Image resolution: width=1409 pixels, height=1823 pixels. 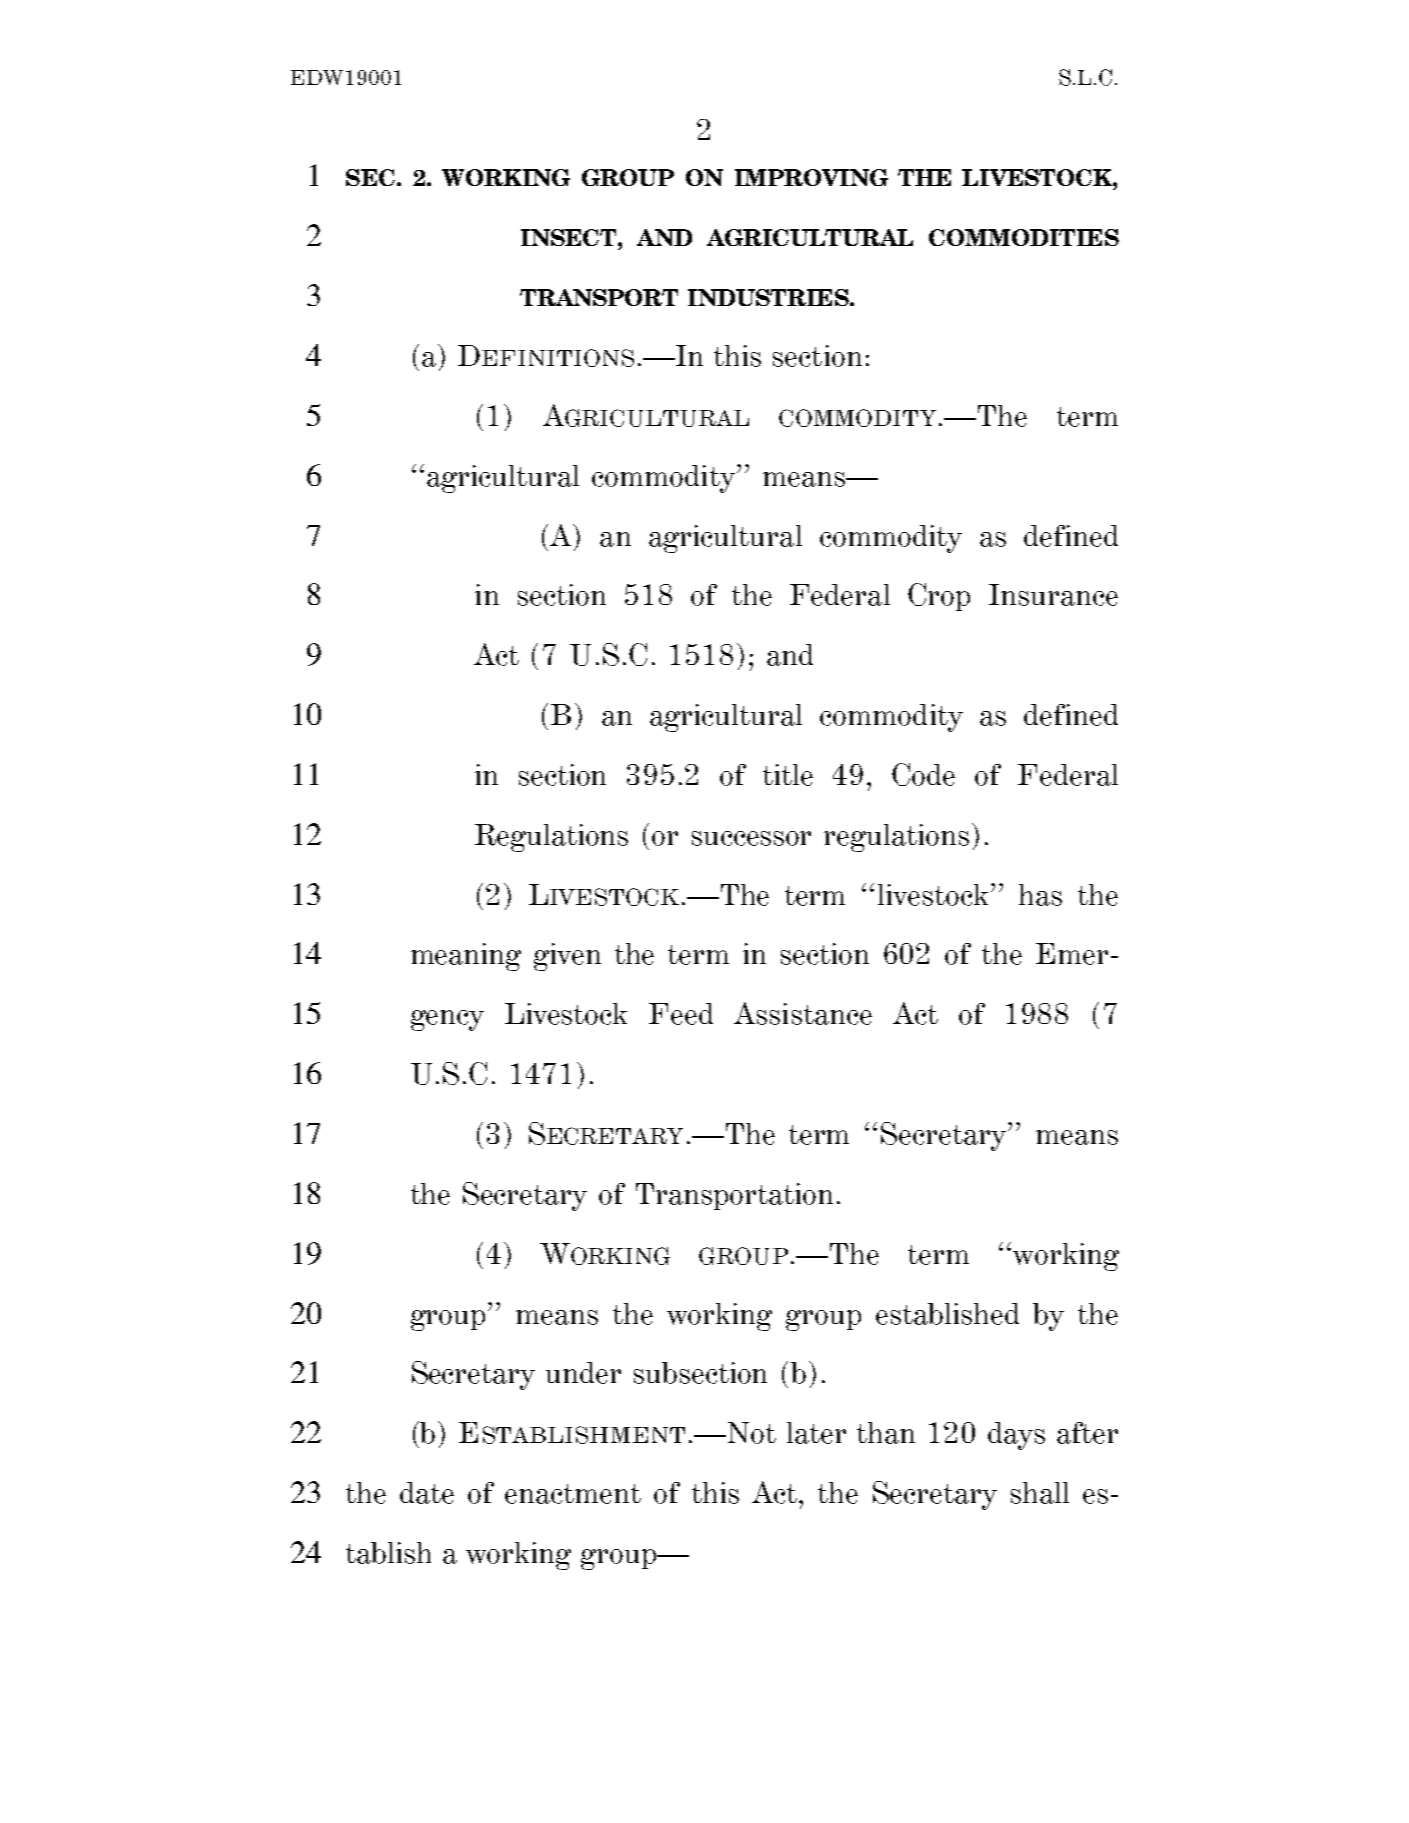 I want to click on meaning, so click(x=466, y=957).
